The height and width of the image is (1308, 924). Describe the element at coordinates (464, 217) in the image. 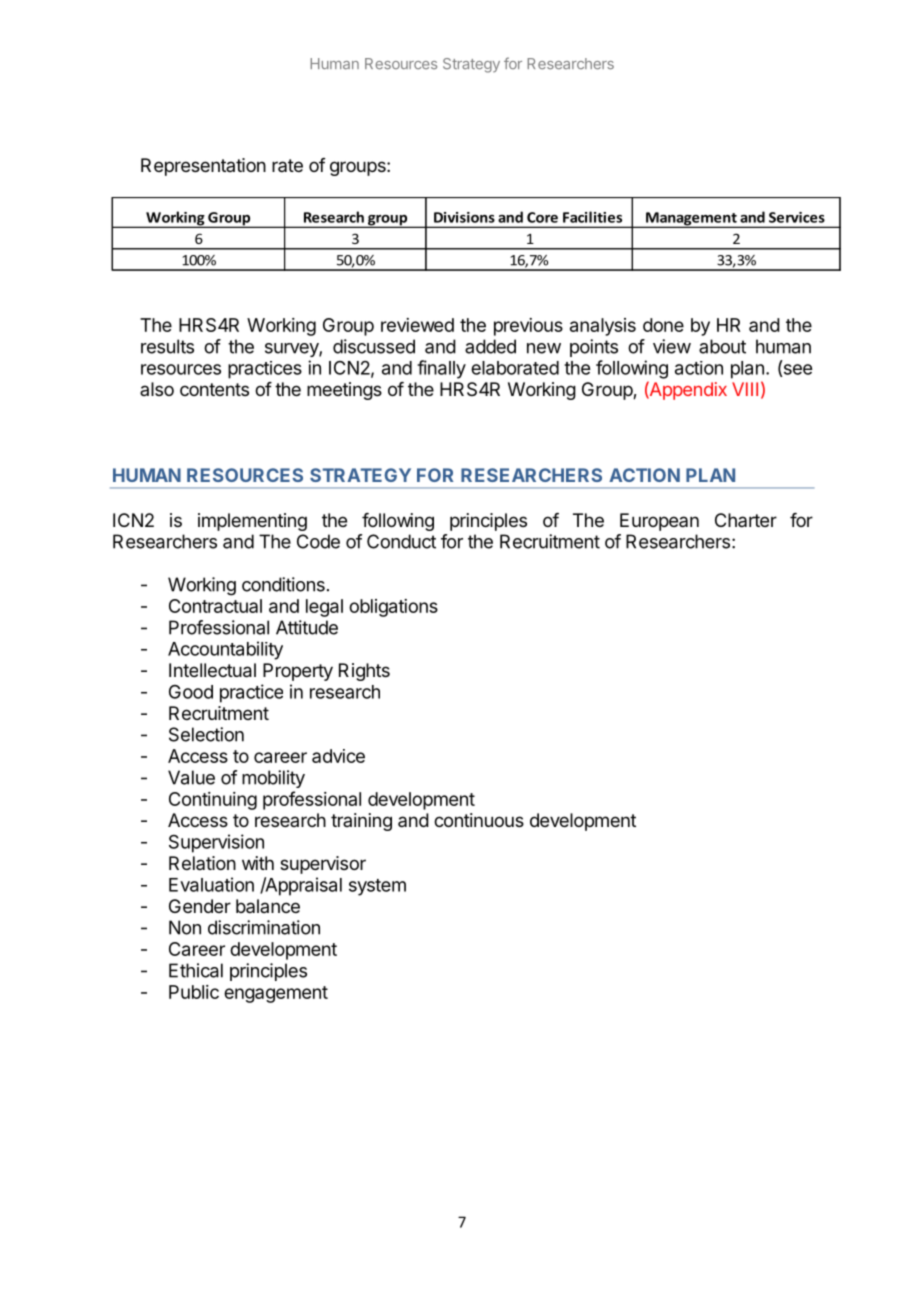

I see `Divisions` at that location.
